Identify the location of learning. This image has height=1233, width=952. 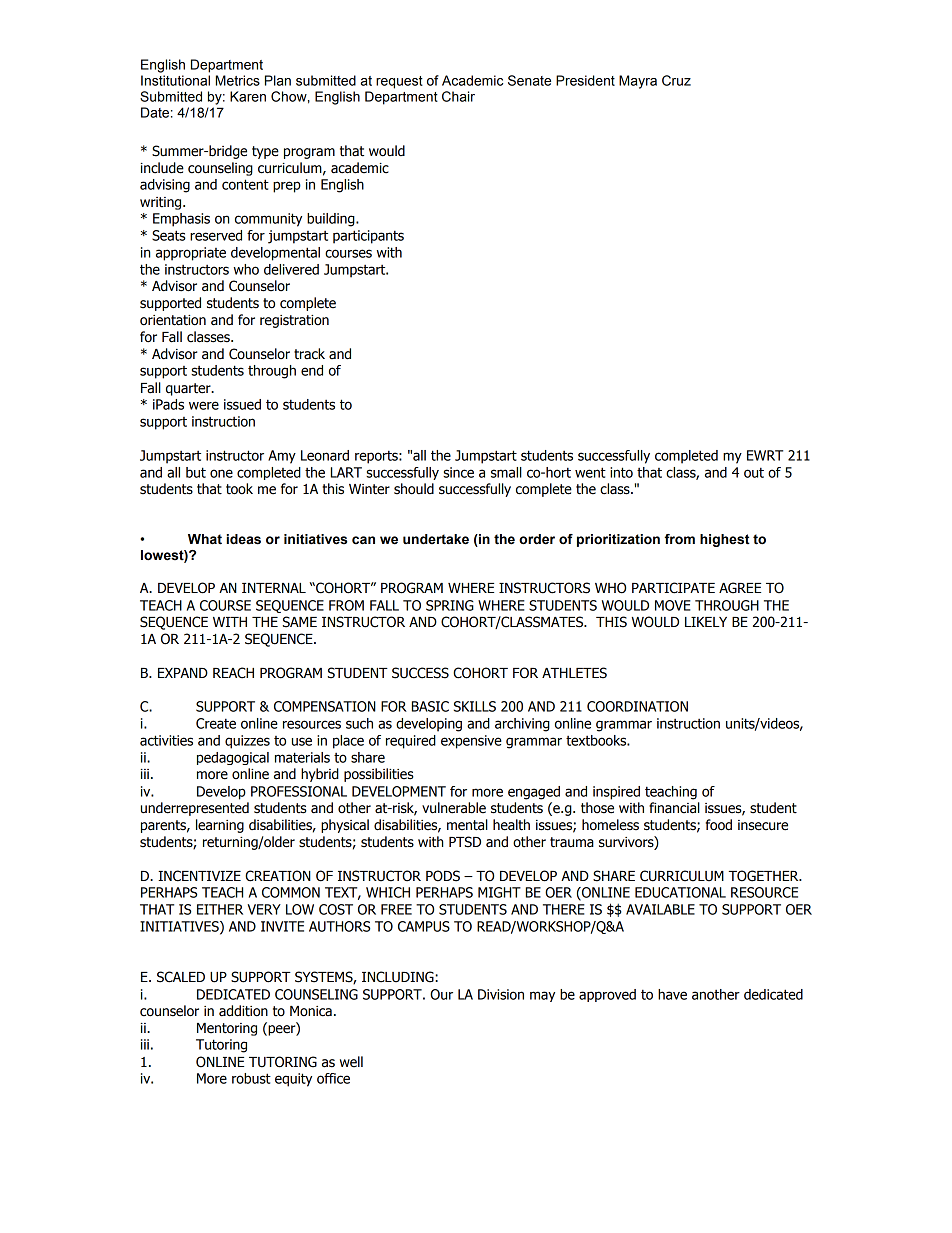
(220, 826).
